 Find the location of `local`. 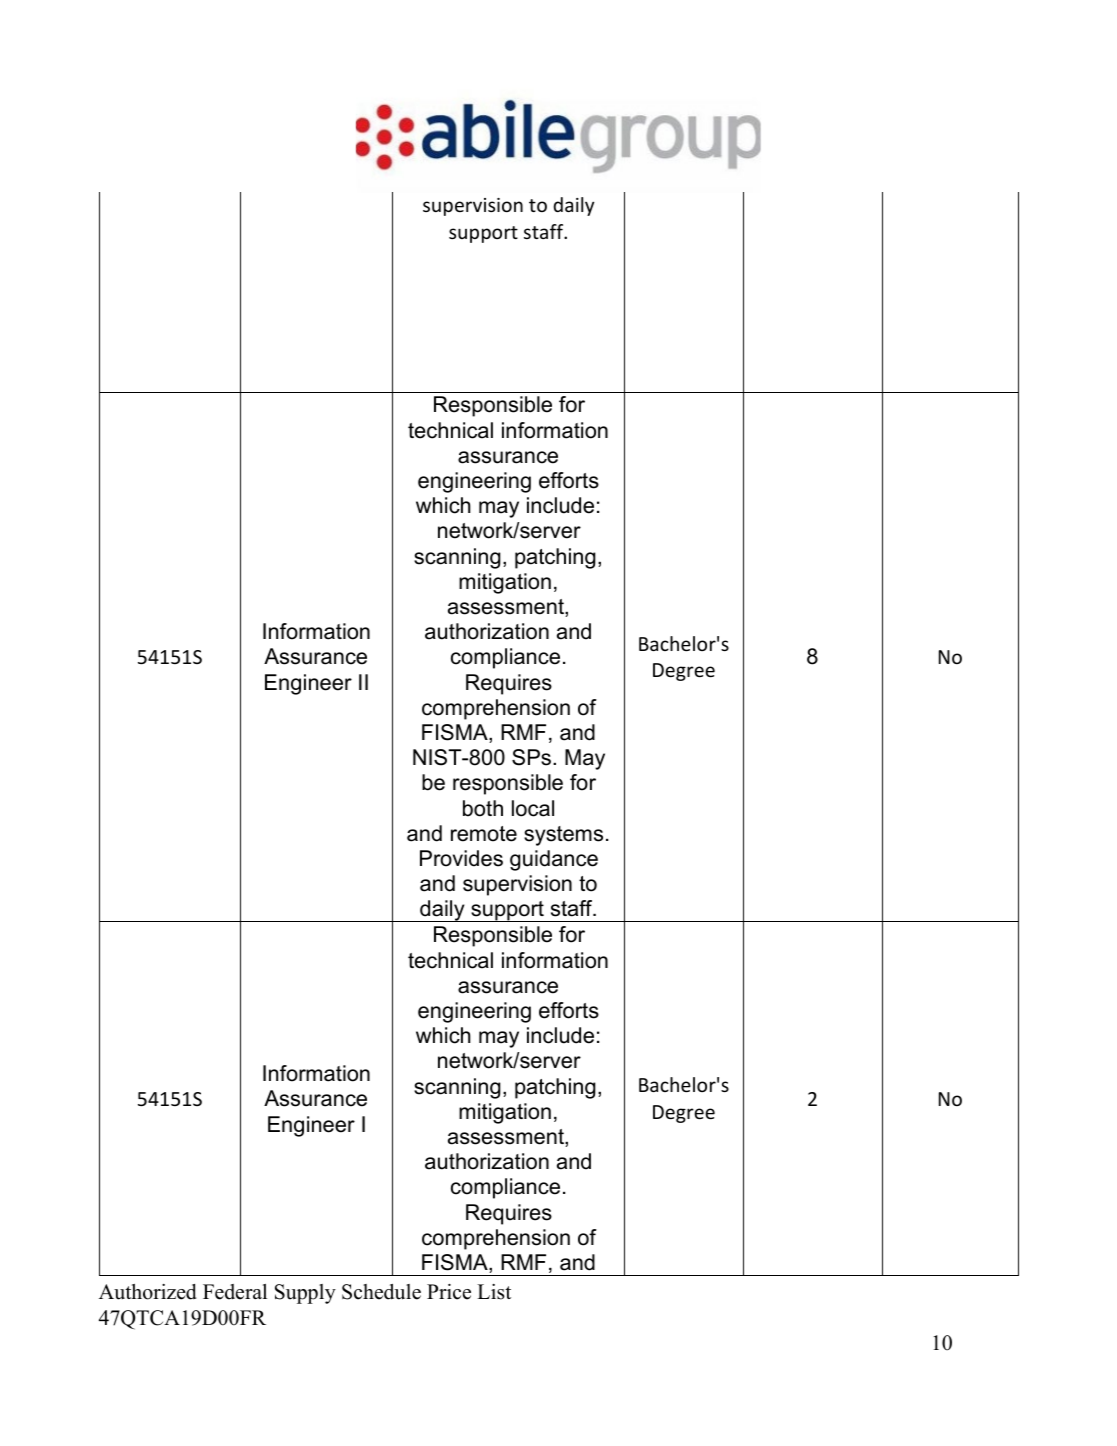

local is located at coordinates (533, 808).
